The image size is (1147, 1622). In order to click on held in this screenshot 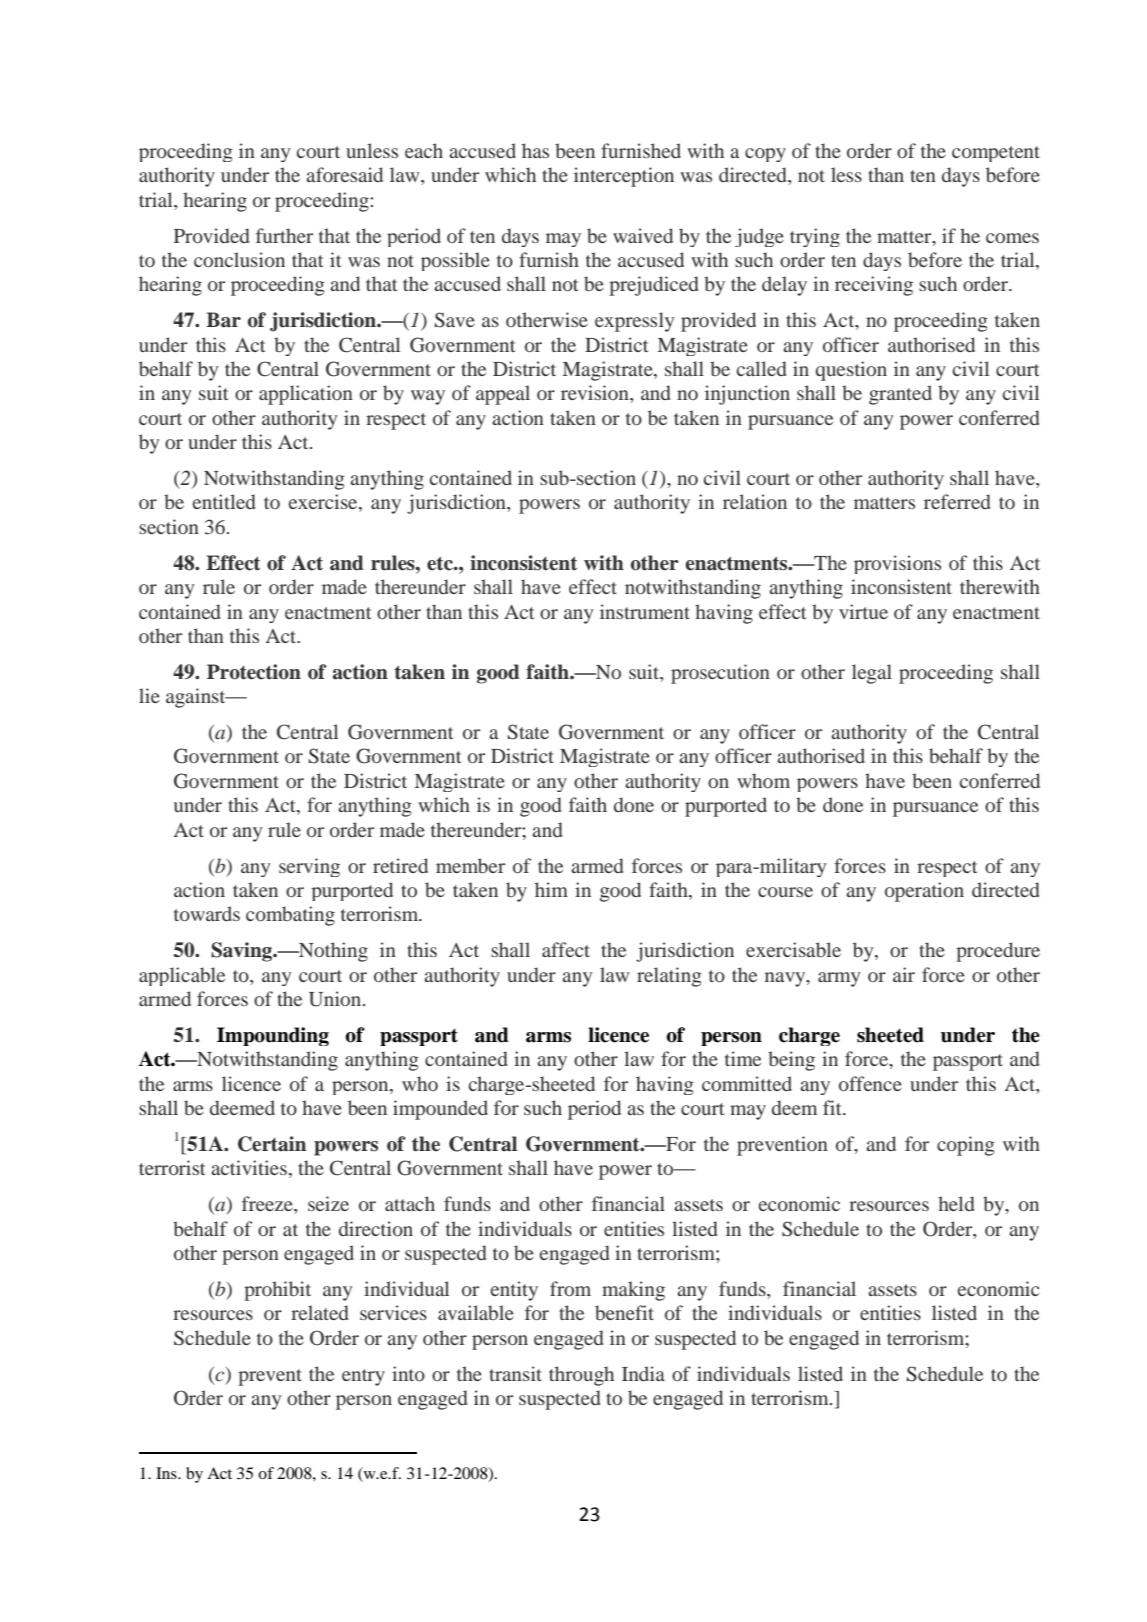, I will do `click(956, 1203)`.
